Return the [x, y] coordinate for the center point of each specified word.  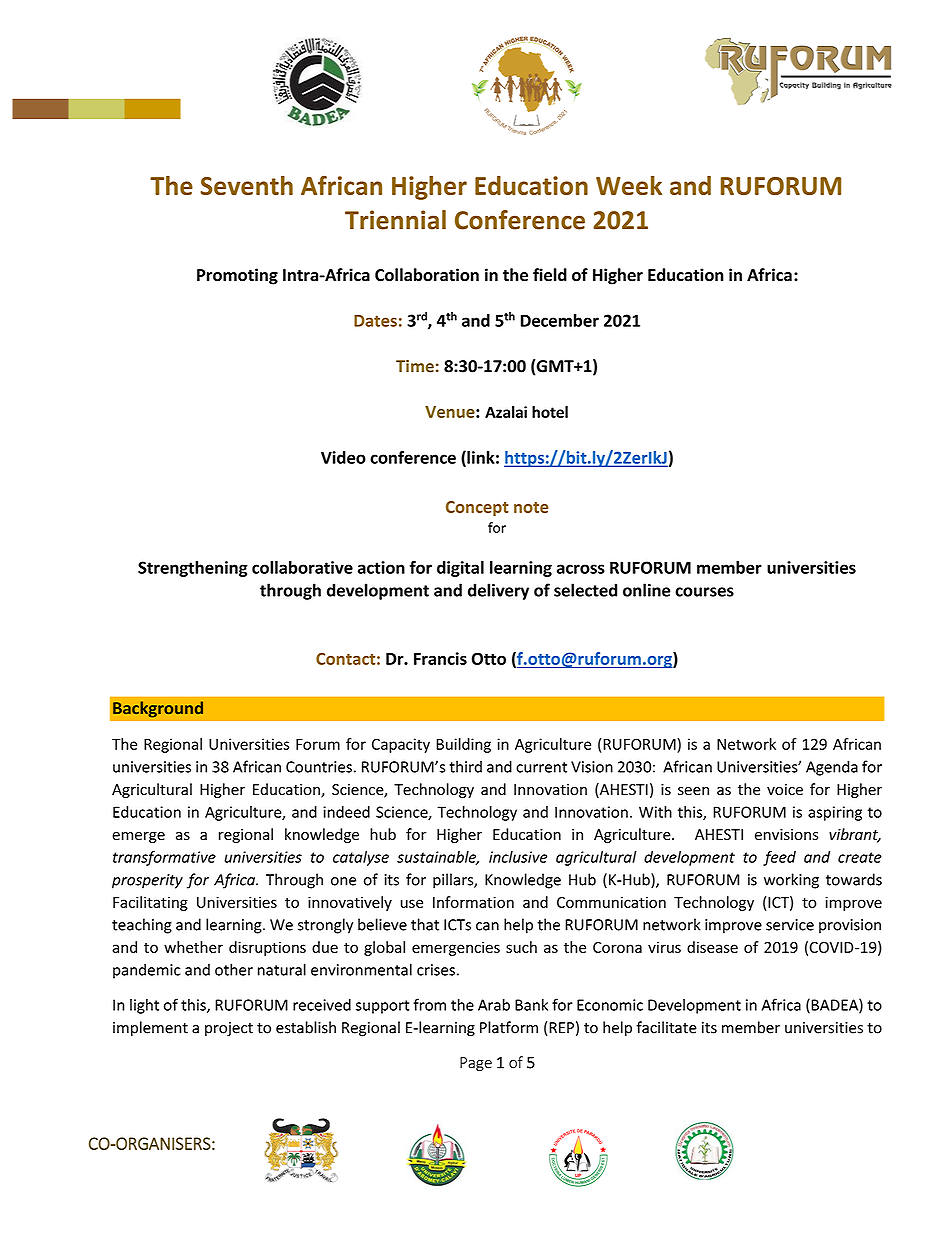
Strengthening [193, 569]
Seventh [246, 185]
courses [704, 592]
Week [629, 185]
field [550, 275]
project [229, 1029]
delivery [498, 591]
